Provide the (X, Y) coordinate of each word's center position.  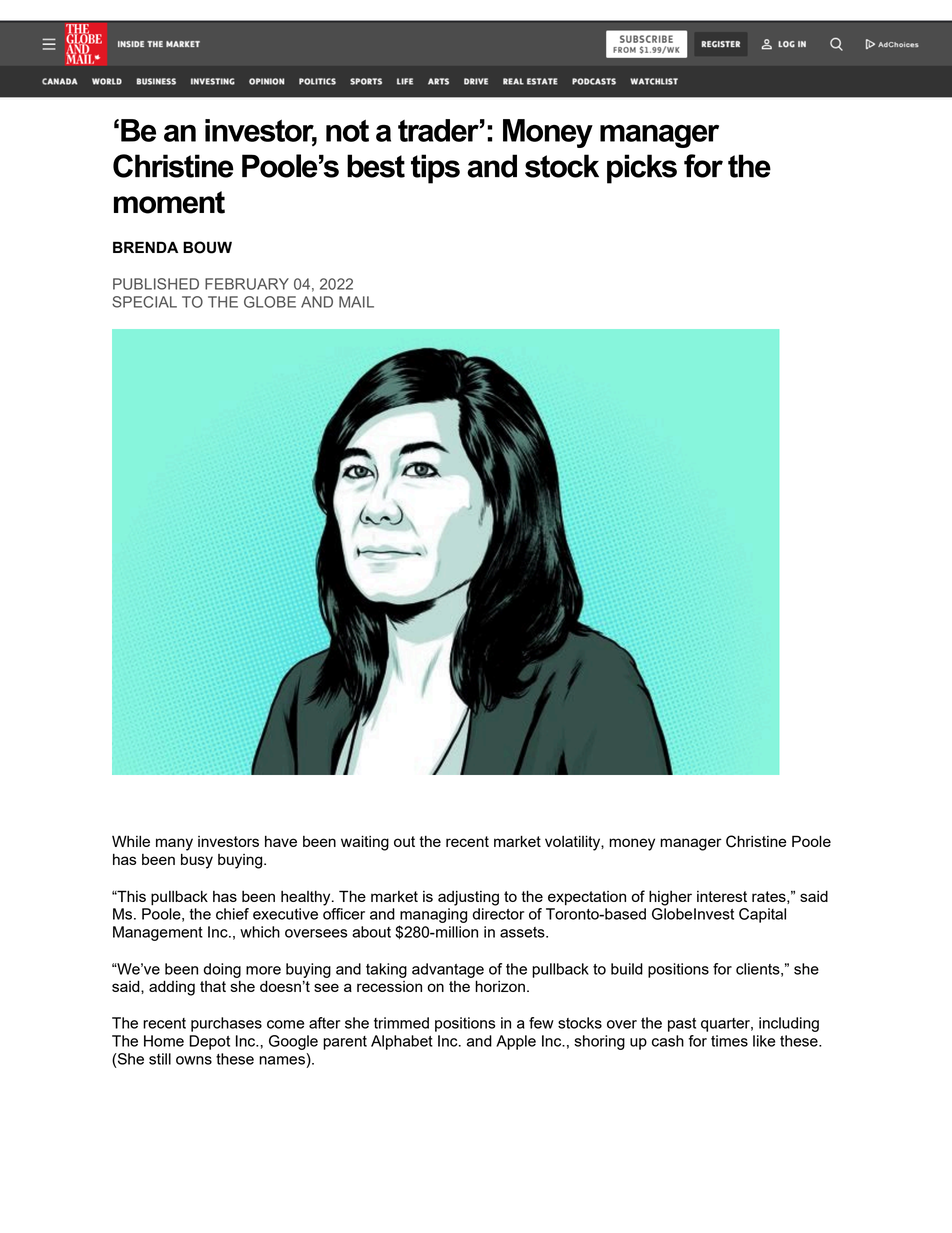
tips (435, 169)
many (174, 844)
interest (722, 896)
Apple (516, 1042)
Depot (209, 1042)
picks (642, 169)
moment (169, 202)
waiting (365, 843)
